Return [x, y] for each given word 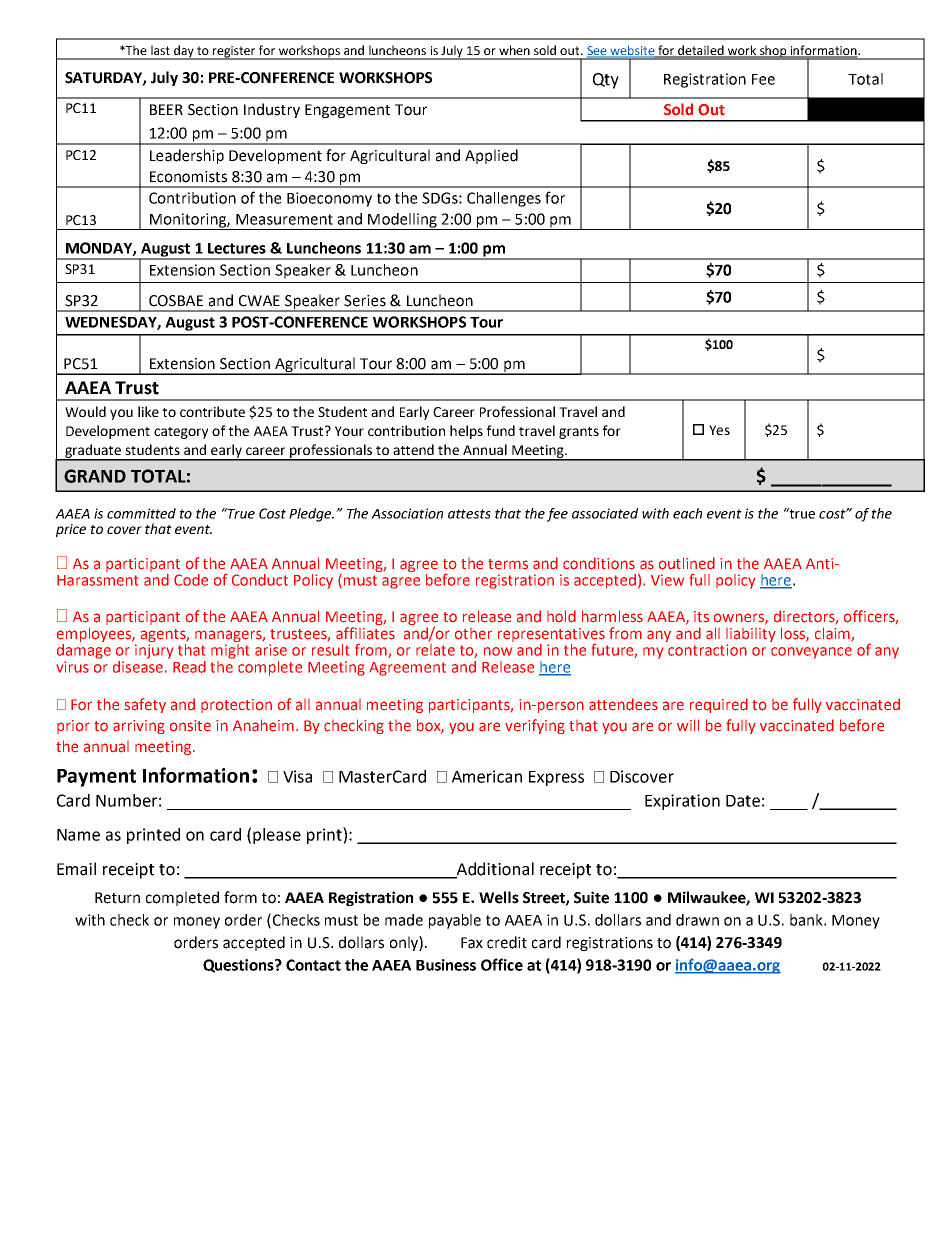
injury [154, 651]
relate [435, 648]
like [148, 411]
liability [751, 636]
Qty [606, 81]
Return [117, 898]
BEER [166, 109]
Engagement [347, 111]
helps [466, 432]
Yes [719, 430]
